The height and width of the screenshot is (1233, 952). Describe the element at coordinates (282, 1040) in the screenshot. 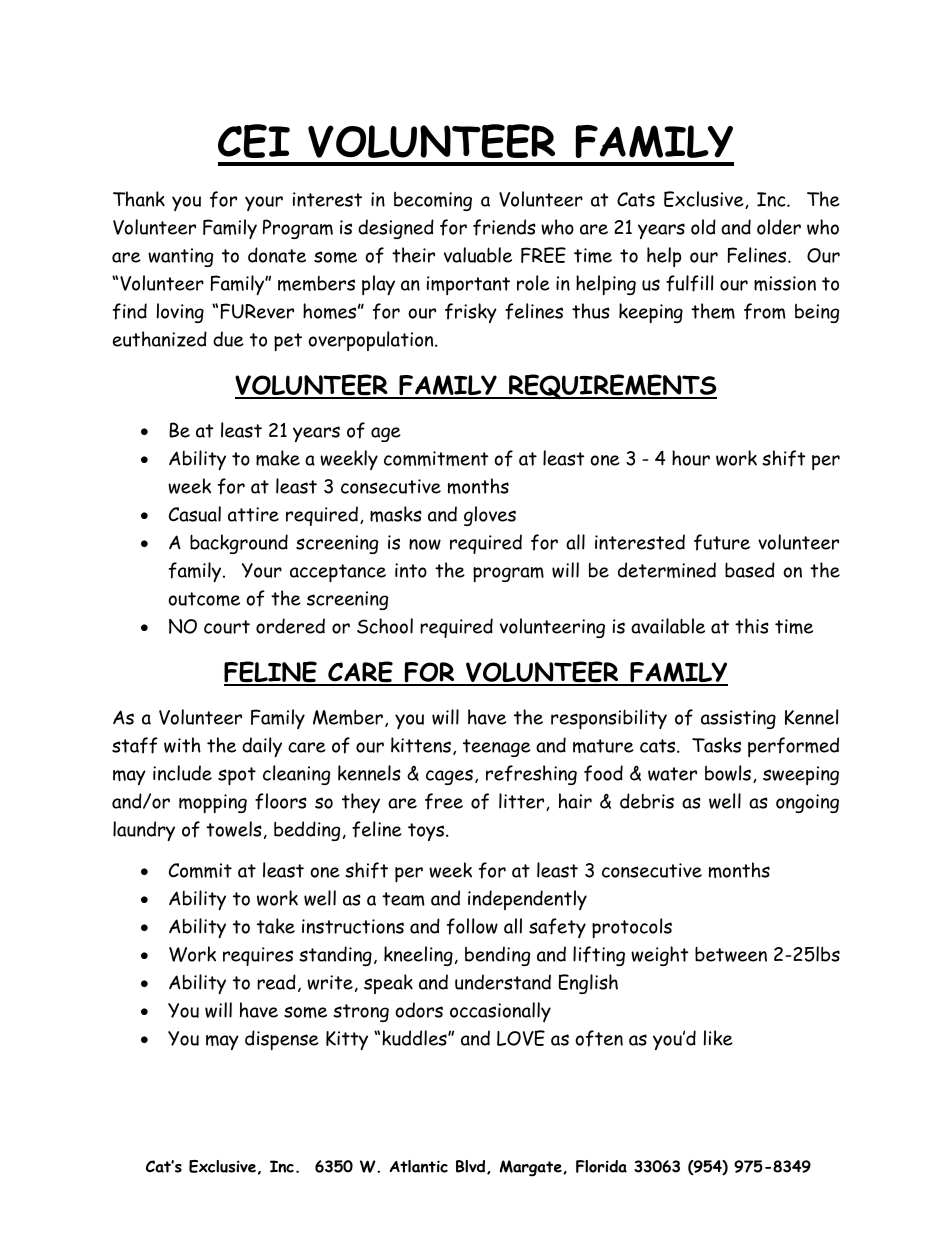

I see `dispense` at that location.
